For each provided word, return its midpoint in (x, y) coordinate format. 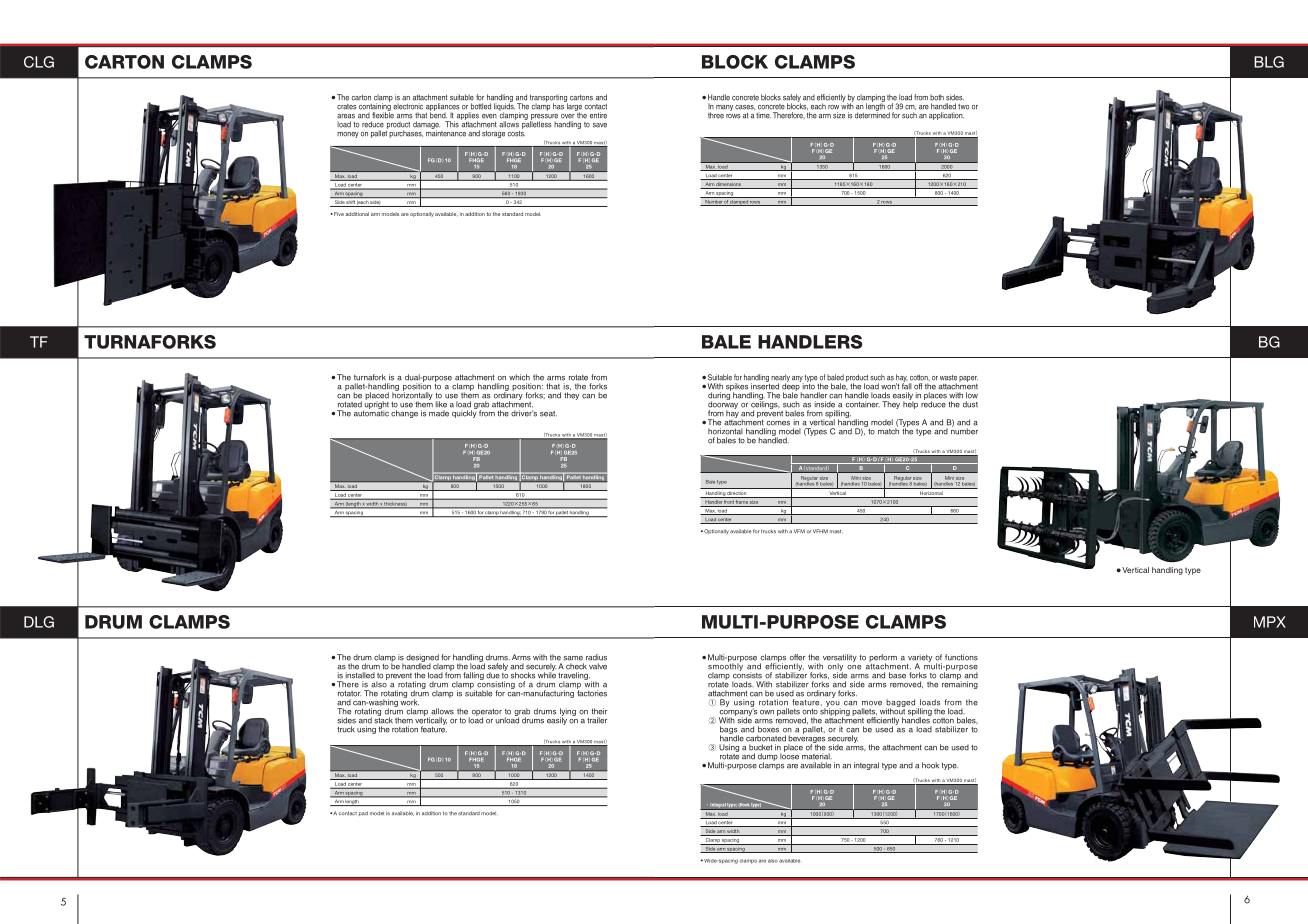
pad (363, 813)
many (724, 108)
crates (346, 107)
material (817, 756)
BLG (1269, 62)
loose (789, 755)
